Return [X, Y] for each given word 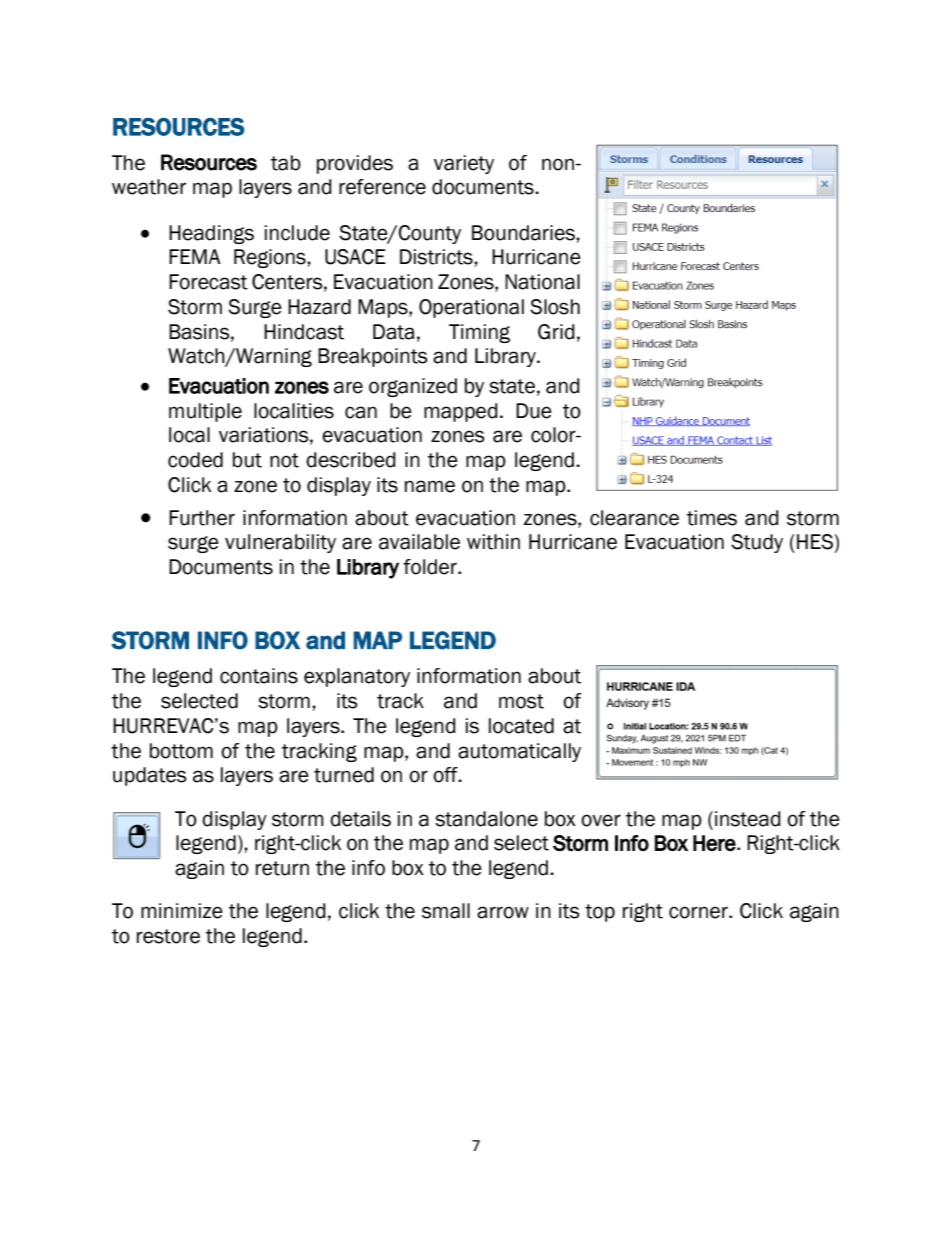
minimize [182, 911]
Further [202, 518]
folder [431, 567]
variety [464, 164]
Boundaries [524, 233]
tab [286, 163]
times [712, 518]
